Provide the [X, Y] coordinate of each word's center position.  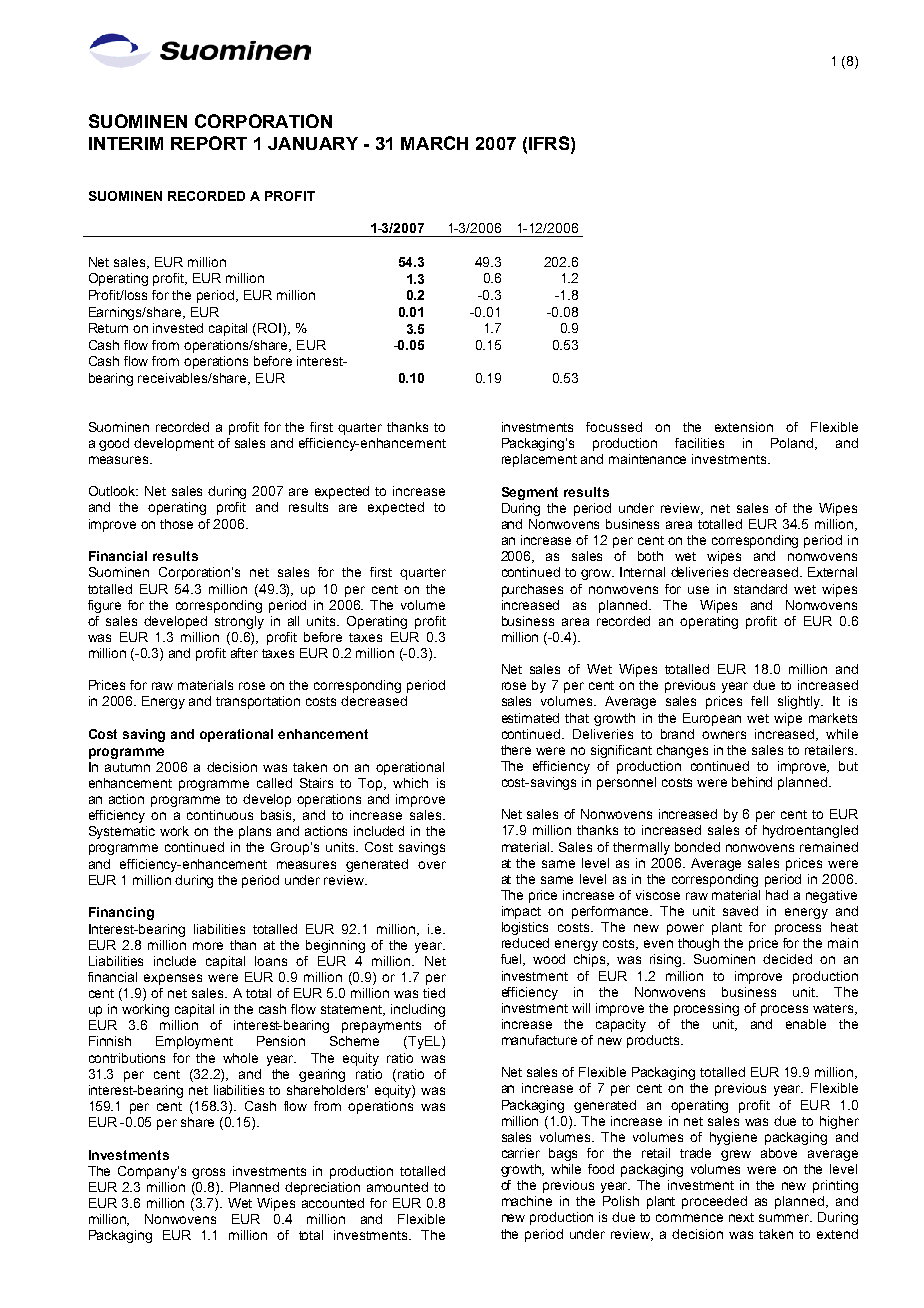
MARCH [434, 143]
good [114, 444]
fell [759, 701]
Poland [792, 443]
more [208, 946]
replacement [539, 460]
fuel [513, 960]
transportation [258, 702]
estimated [530, 718]
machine [527, 1201]
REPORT [209, 143]
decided [787, 959]
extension [744, 427]
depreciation [322, 1188]
